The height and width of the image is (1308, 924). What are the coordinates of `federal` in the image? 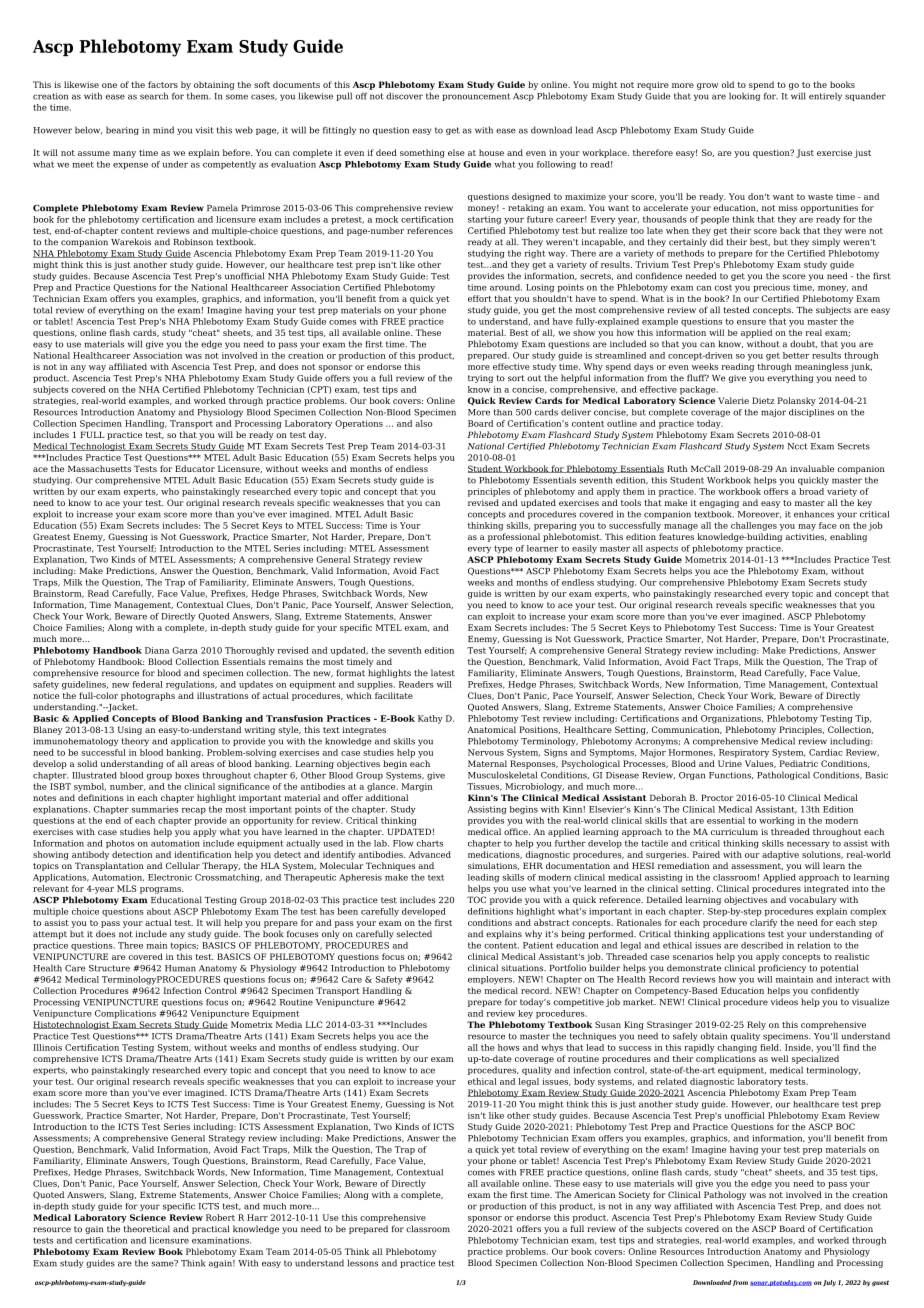 It's located at (147, 684).
